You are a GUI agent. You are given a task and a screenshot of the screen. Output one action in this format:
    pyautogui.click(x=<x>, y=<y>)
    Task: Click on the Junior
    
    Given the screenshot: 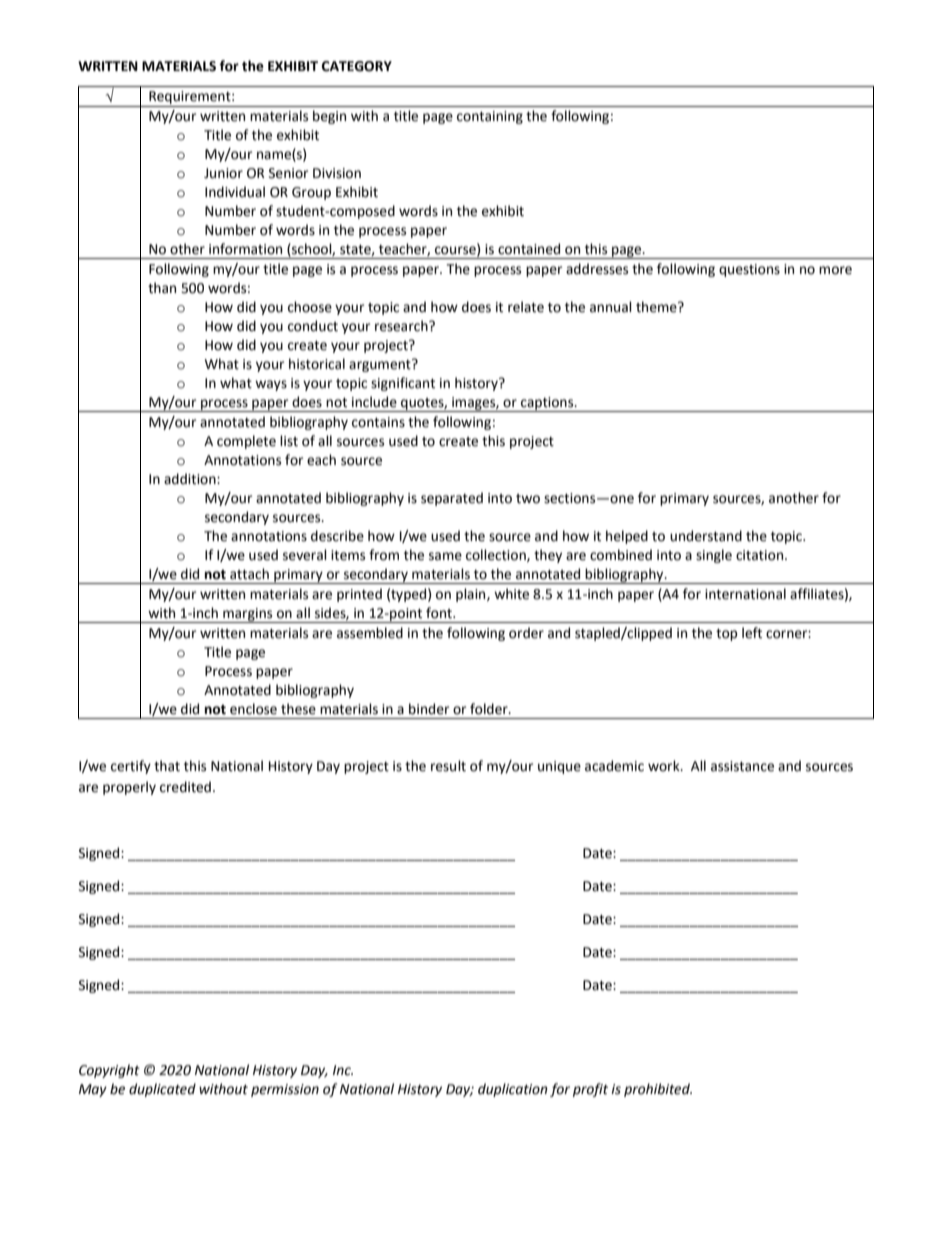 What is the action you would take?
    pyautogui.click(x=223, y=173)
